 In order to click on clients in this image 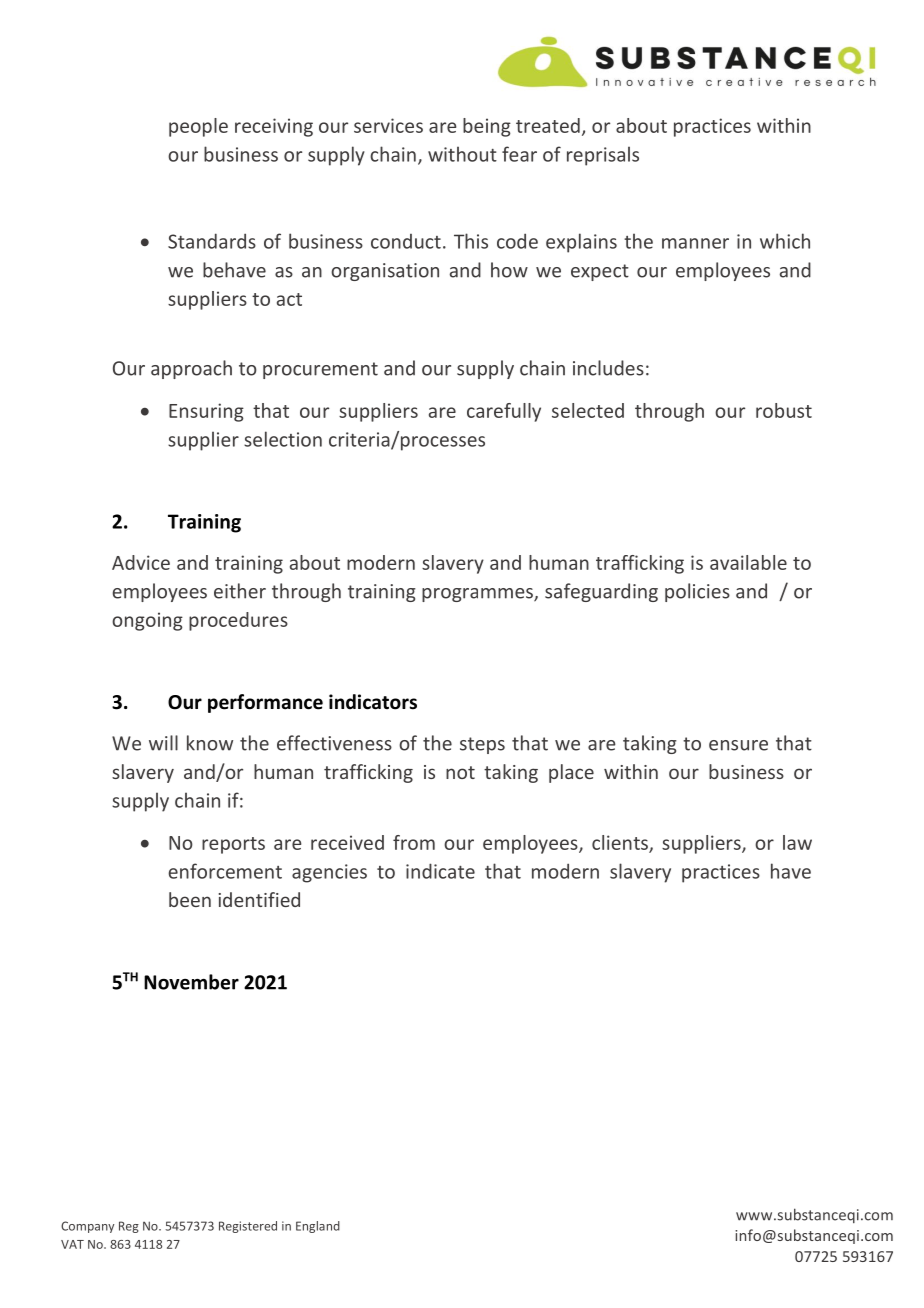, I will do `click(621, 844)`.
